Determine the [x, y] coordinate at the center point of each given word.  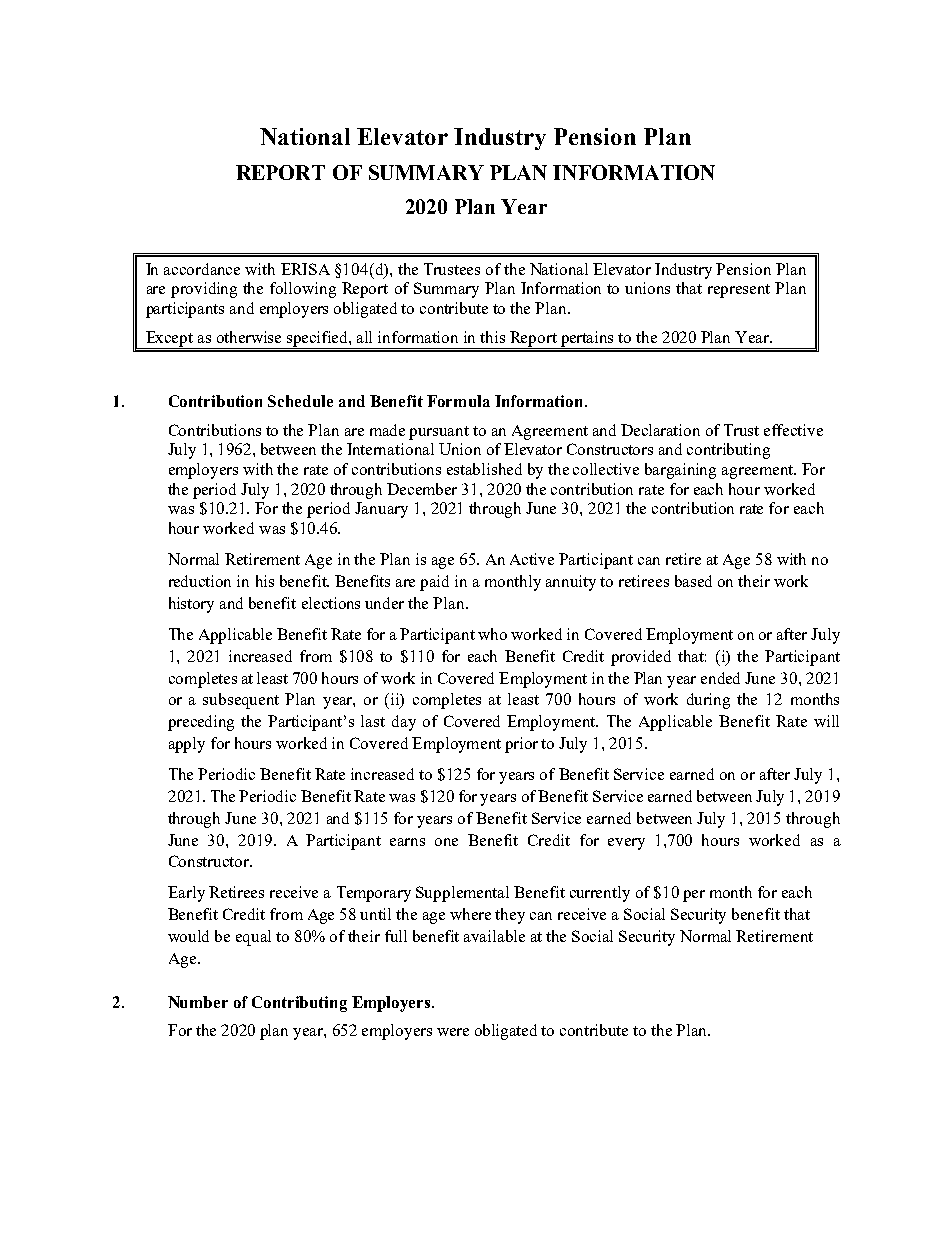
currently [600, 894]
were [453, 1032]
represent [739, 291]
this [492, 337]
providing [204, 290]
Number [198, 1002]
